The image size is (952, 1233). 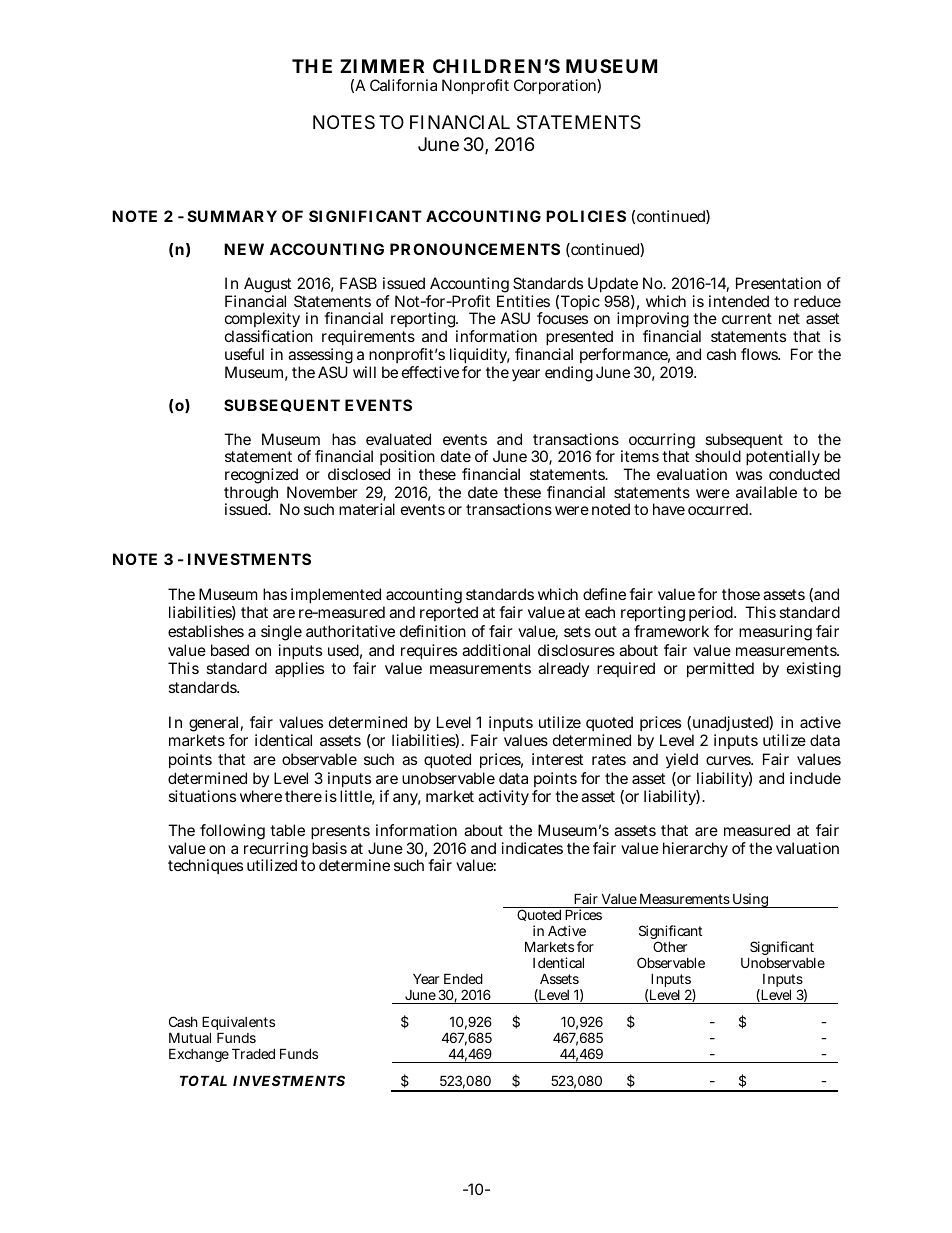 I want to click on Traded, so click(x=253, y=1053).
